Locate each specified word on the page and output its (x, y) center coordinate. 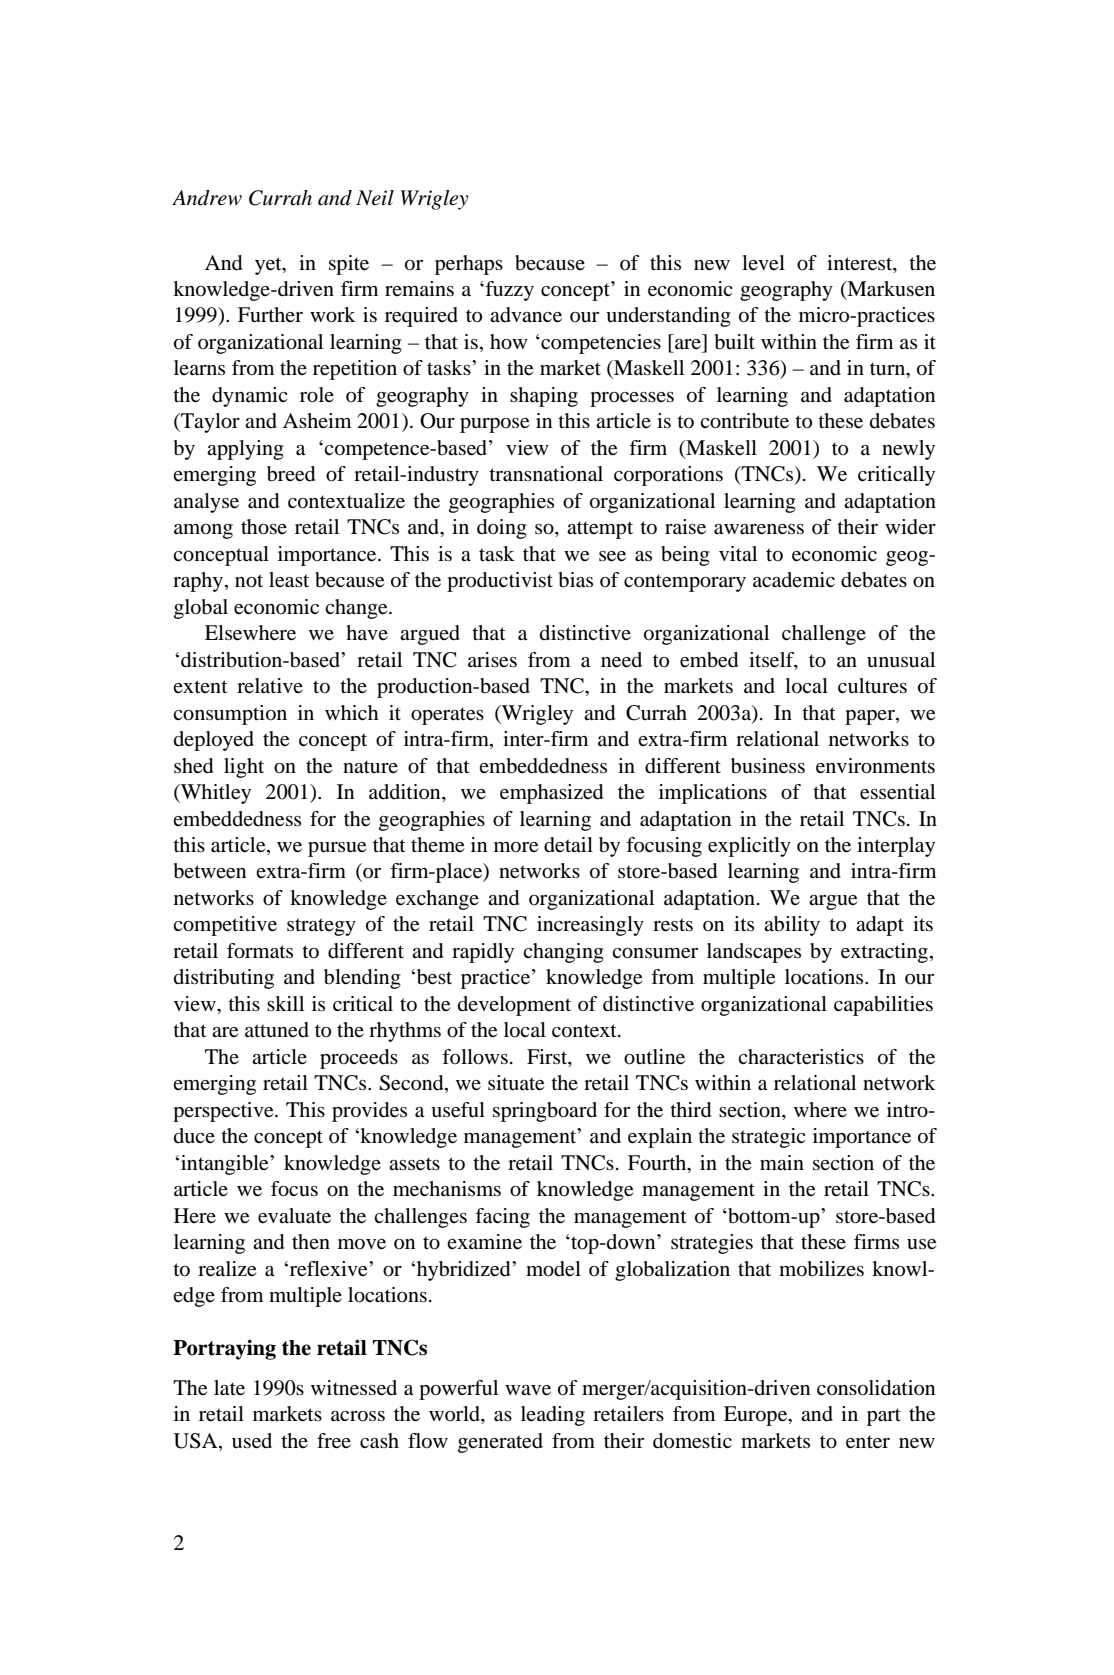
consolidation (876, 1388)
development (514, 1006)
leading (553, 1416)
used (252, 1441)
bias (576, 580)
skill (285, 1003)
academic (794, 580)
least (289, 580)
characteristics (801, 1057)
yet (269, 266)
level (763, 263)
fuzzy (508, 291)
